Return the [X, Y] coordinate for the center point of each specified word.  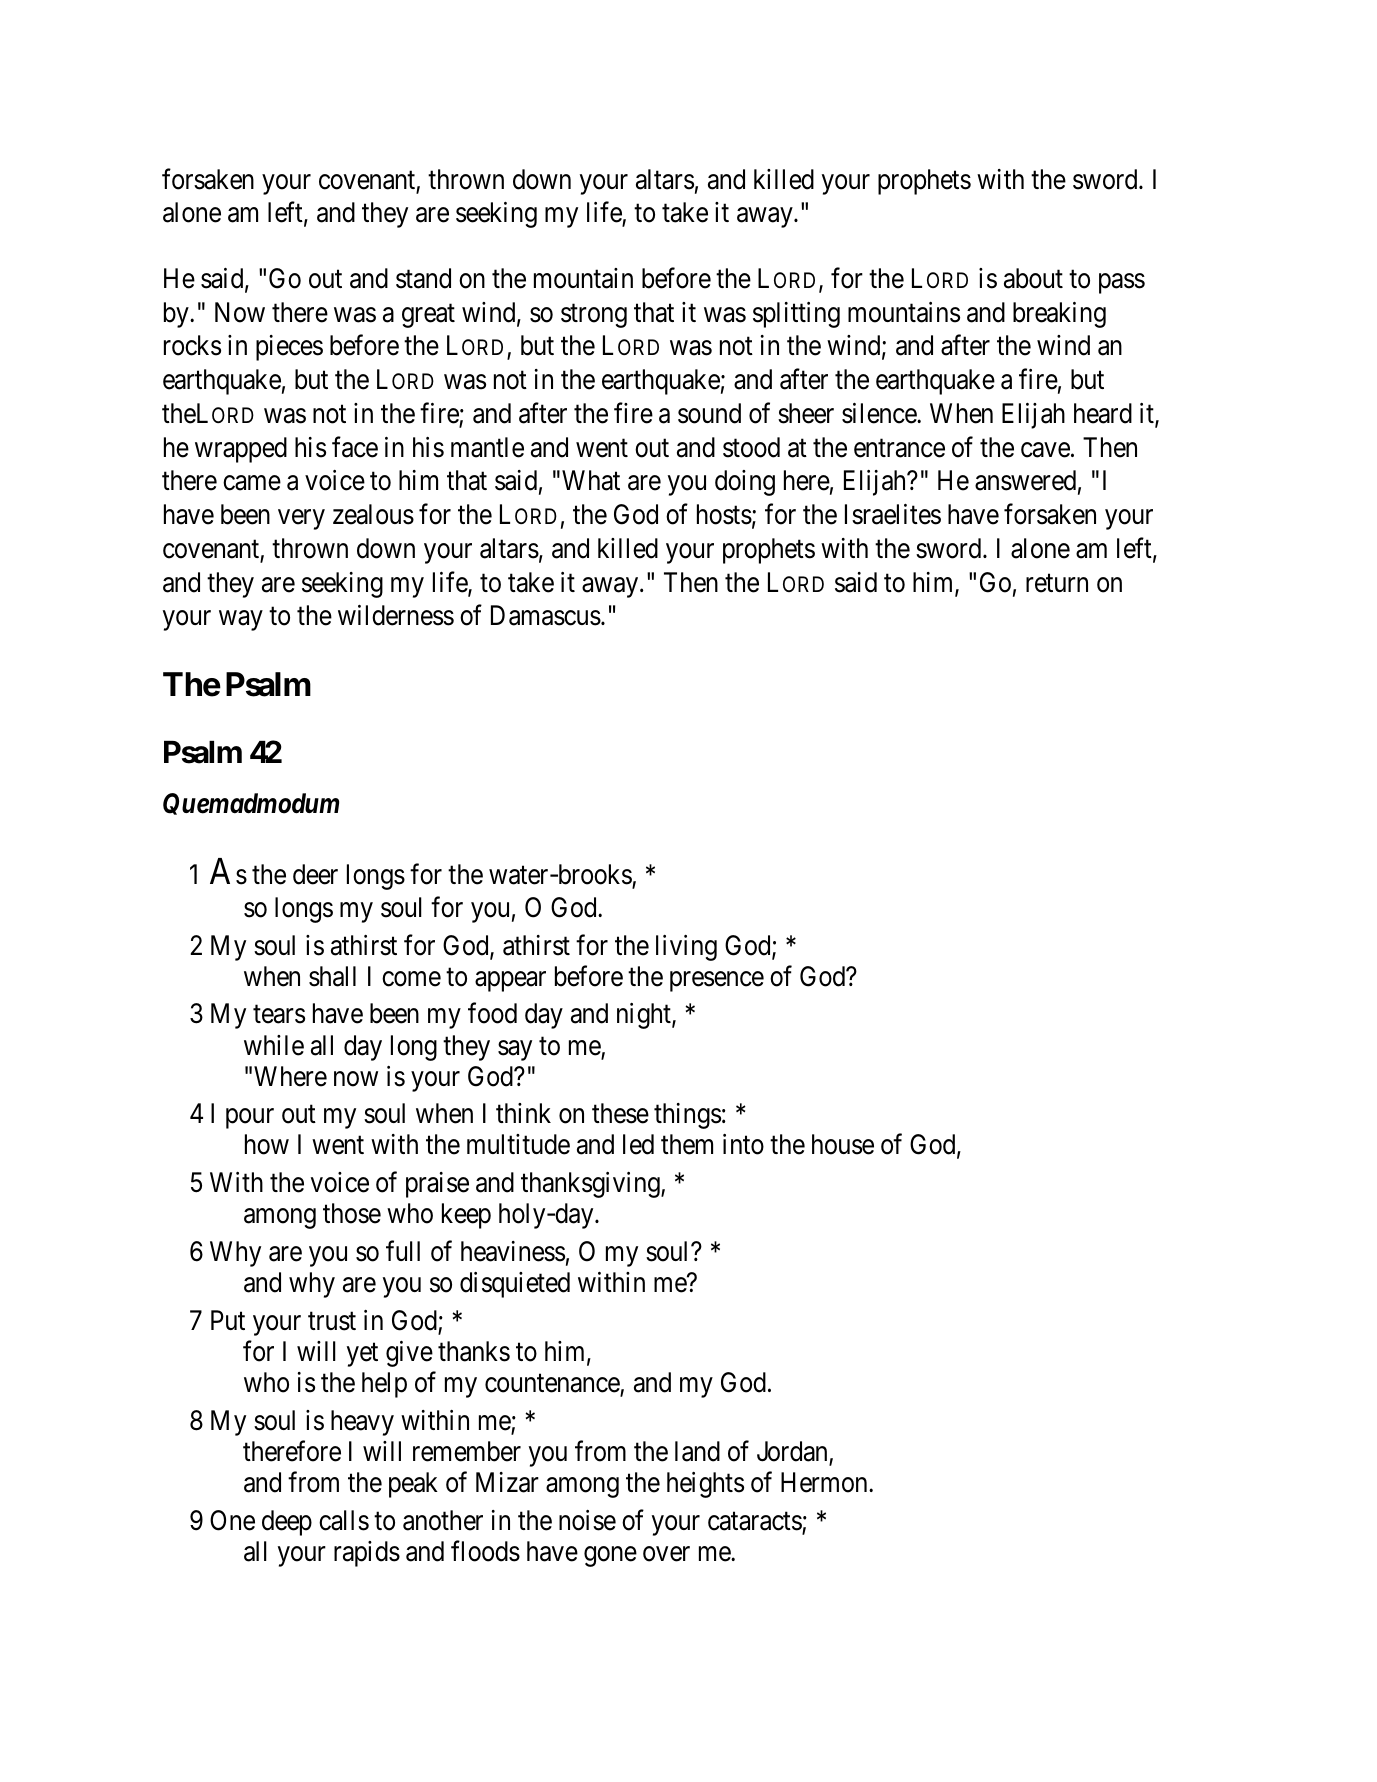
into [743, 1144]
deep [287, 1523]
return [1057, 583]
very [301, 520]
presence [717, 981]
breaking [1059, 315]
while [274, 1045]
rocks [192, 345]
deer [315, 874]
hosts [724, 514]
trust [332, 1321]
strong [594, 316]
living [686, 948]
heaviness [513, 1251]
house [843, 1144]
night [645, 1016]
